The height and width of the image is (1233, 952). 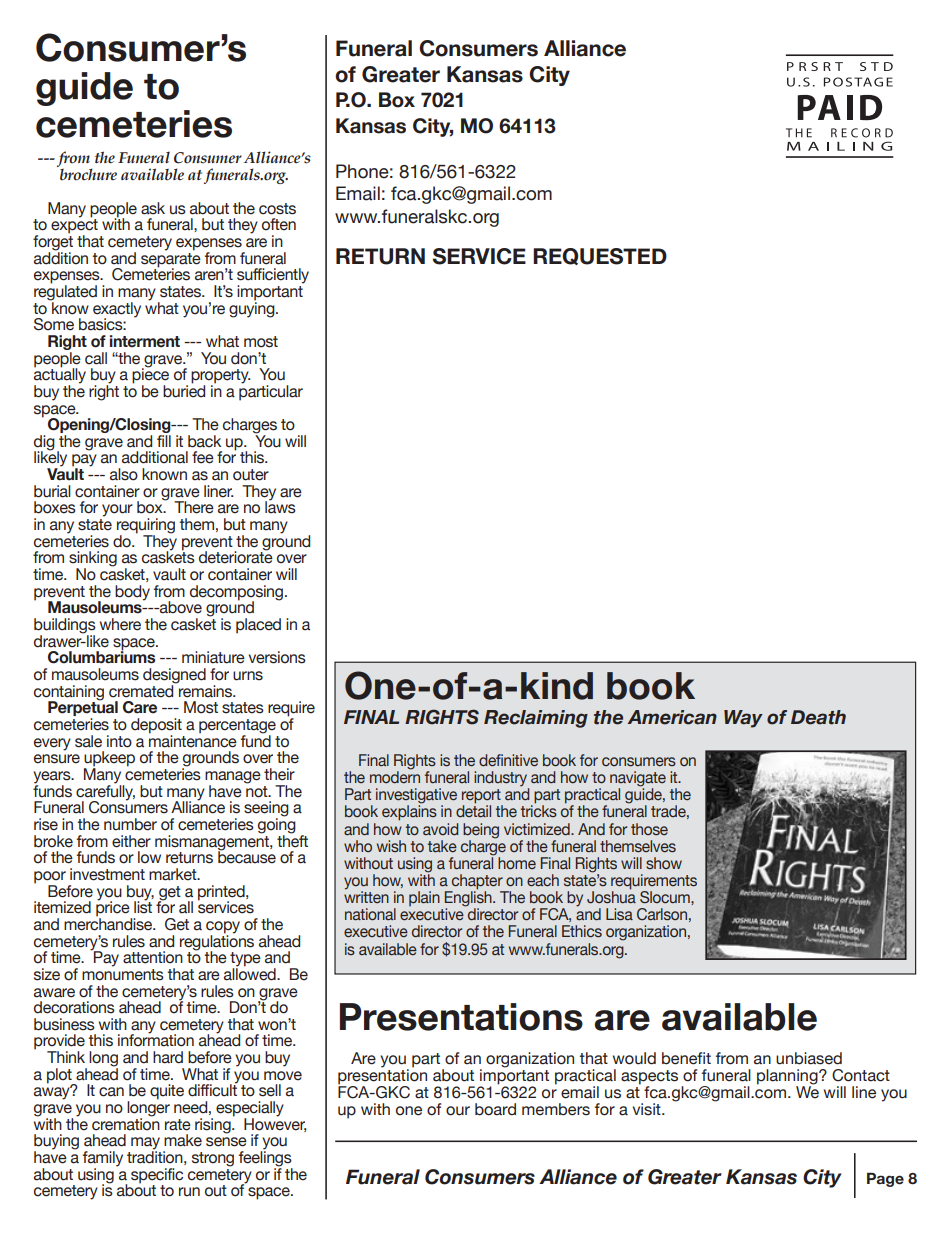 I want to click on cremated, so click(x=142, y=690).
